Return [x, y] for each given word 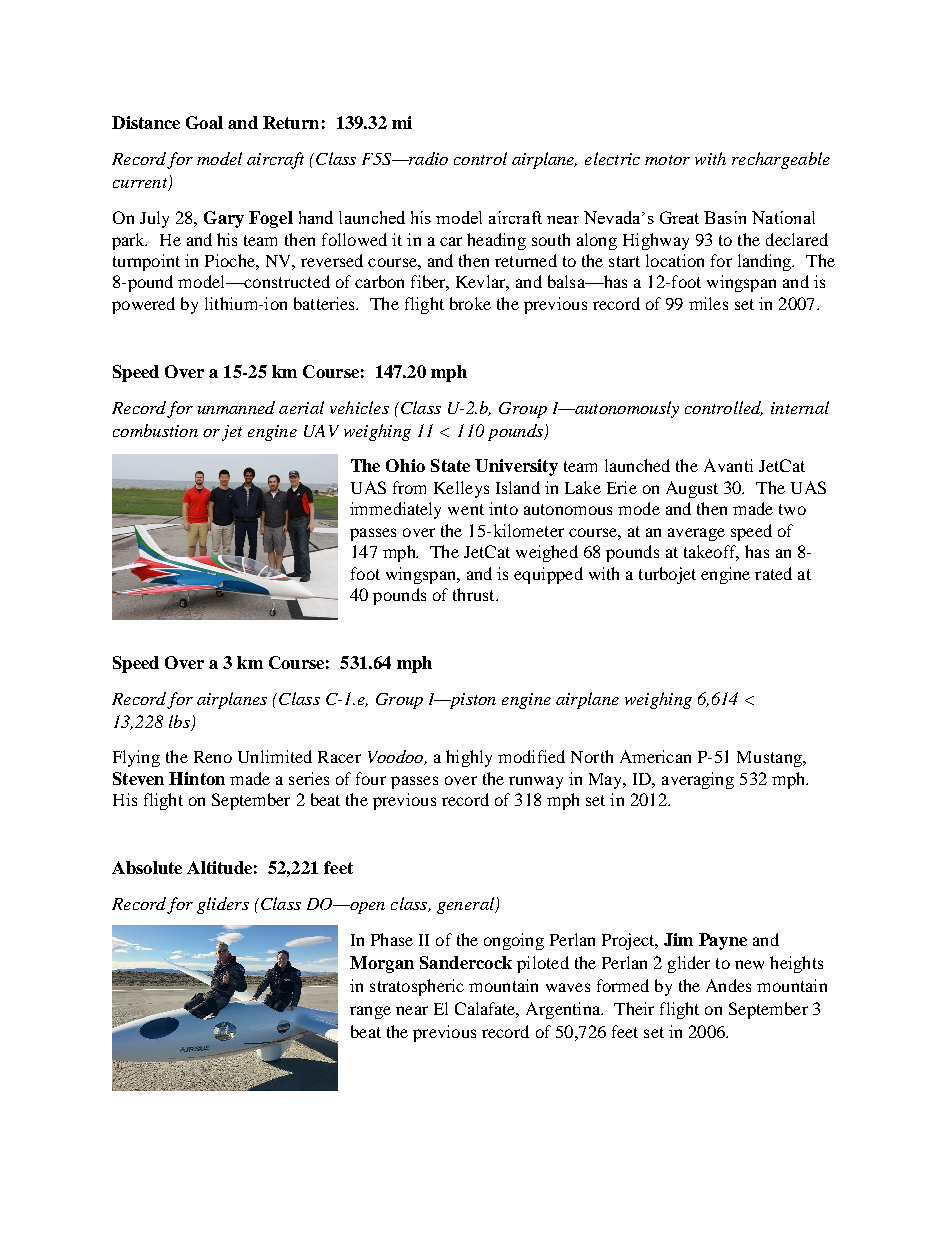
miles [708, 303]
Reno [213, 757]
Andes [728, 985]
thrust [475, 594]
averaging [698, 780]
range [370, 1012]
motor [667, 160]
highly [469, 758]
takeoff [711, 553]
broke [470, 303]
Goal [204, 122]
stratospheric [417, 987]
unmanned [236, 407]
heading [496, 241]
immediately [395, 510]
